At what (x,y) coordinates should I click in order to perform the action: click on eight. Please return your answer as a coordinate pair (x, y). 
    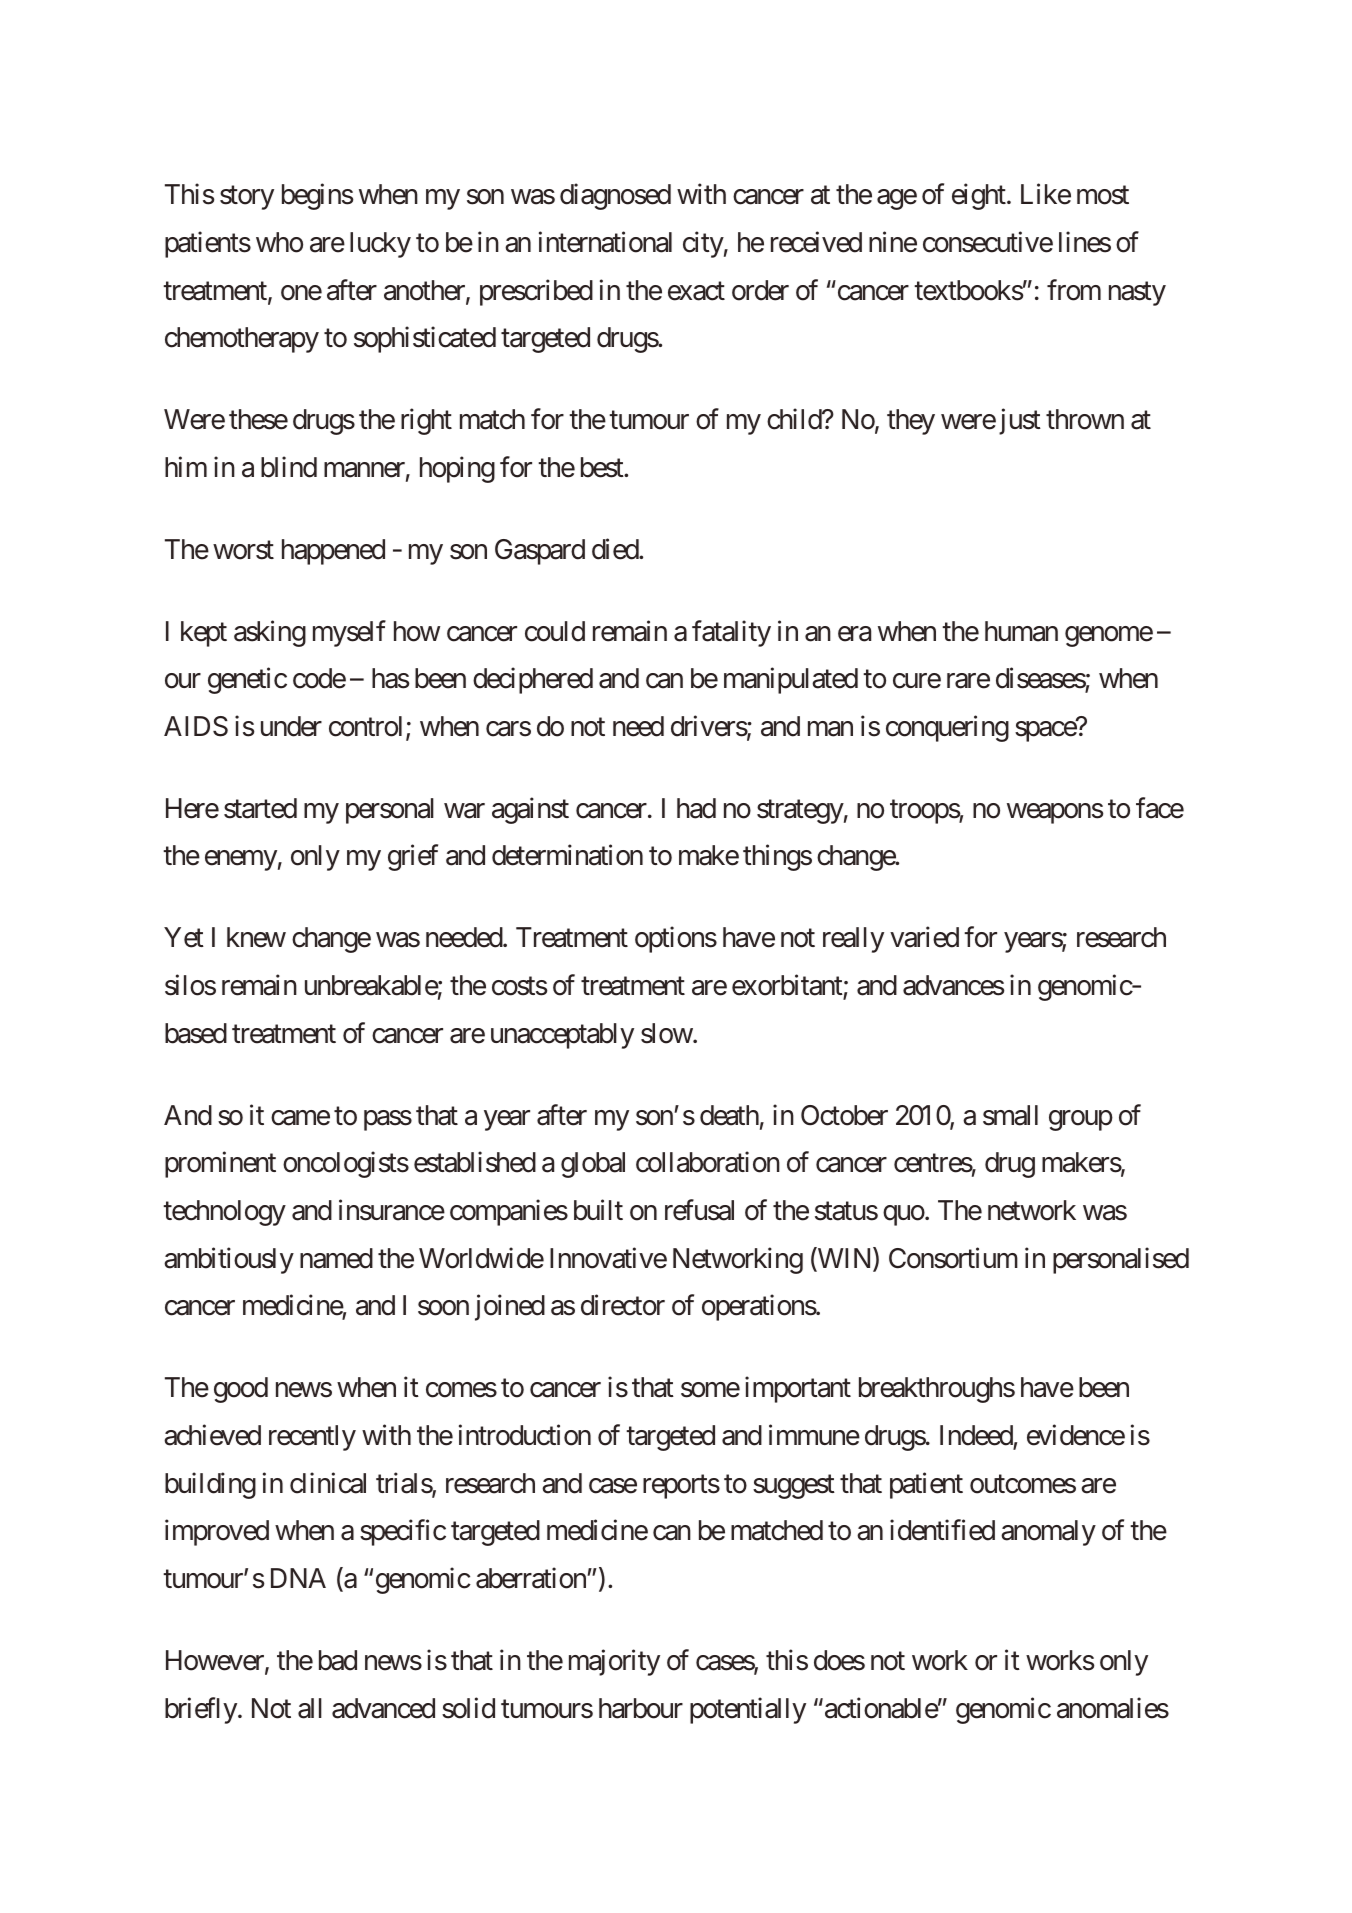
    Looking at the image, I should click on (980, 197).
